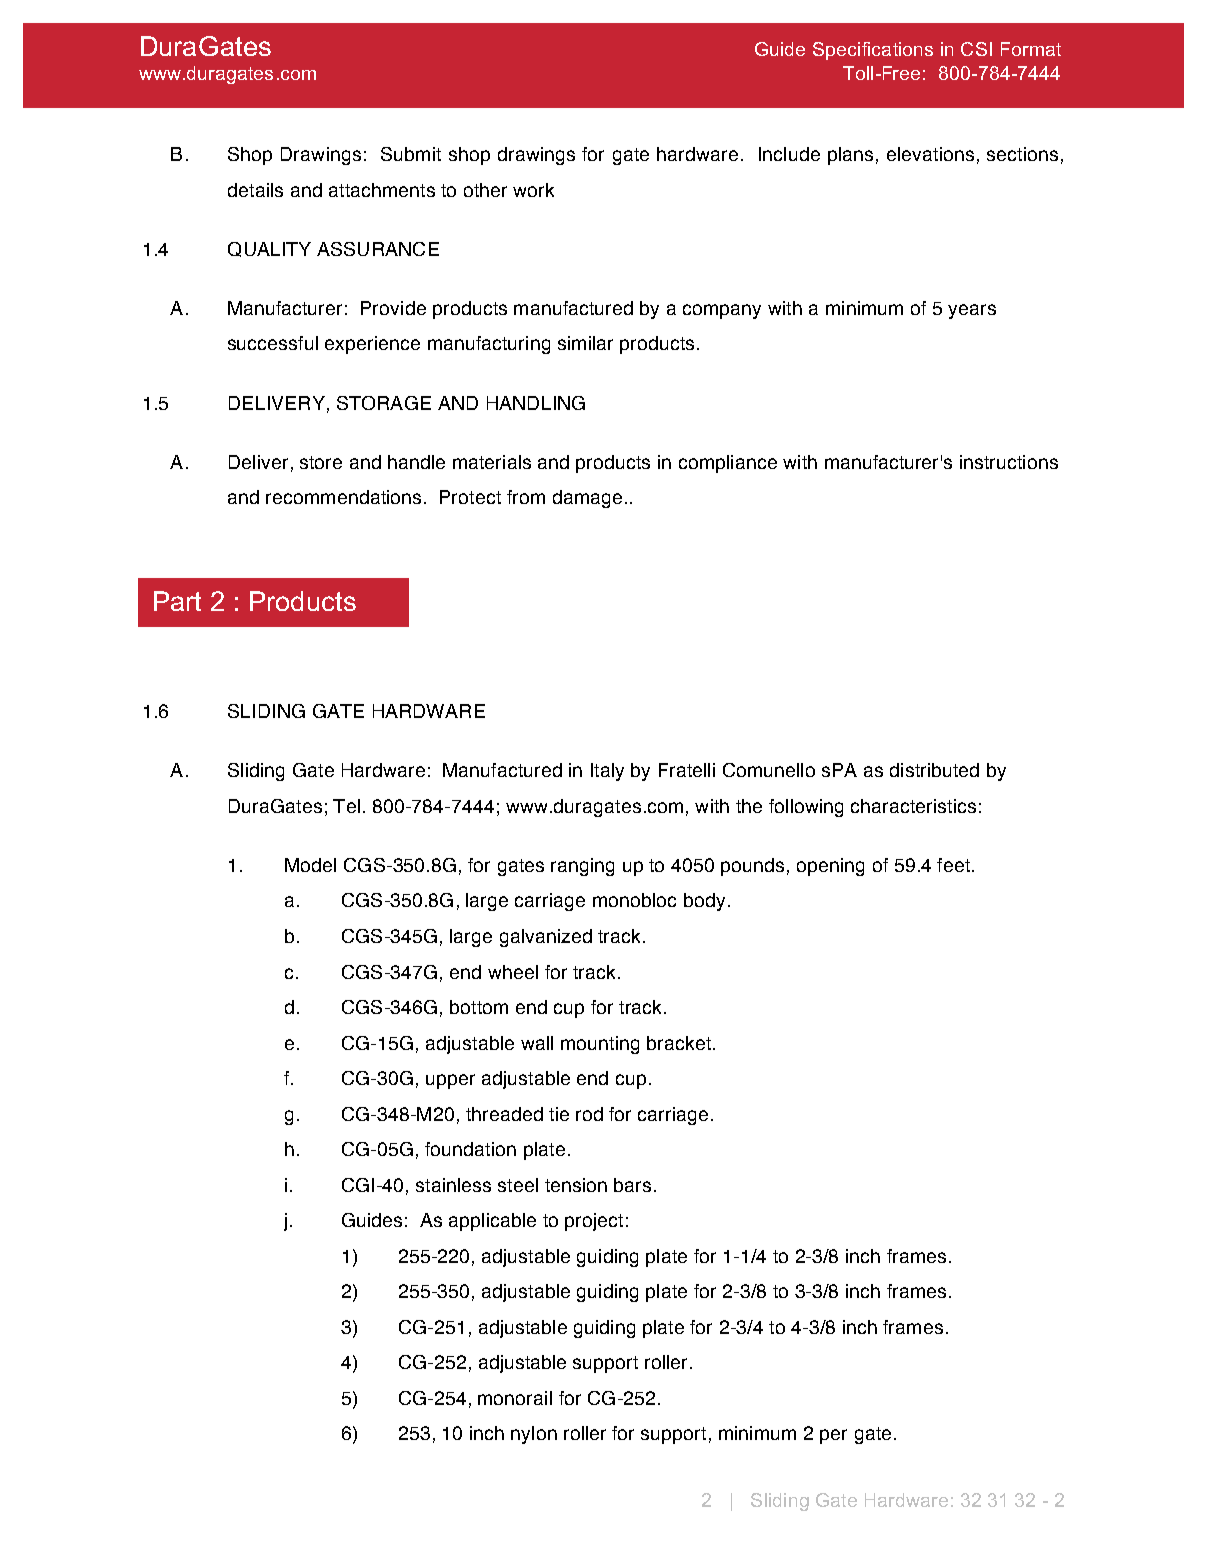  I want to click on nylon, so click(534, 1435).
